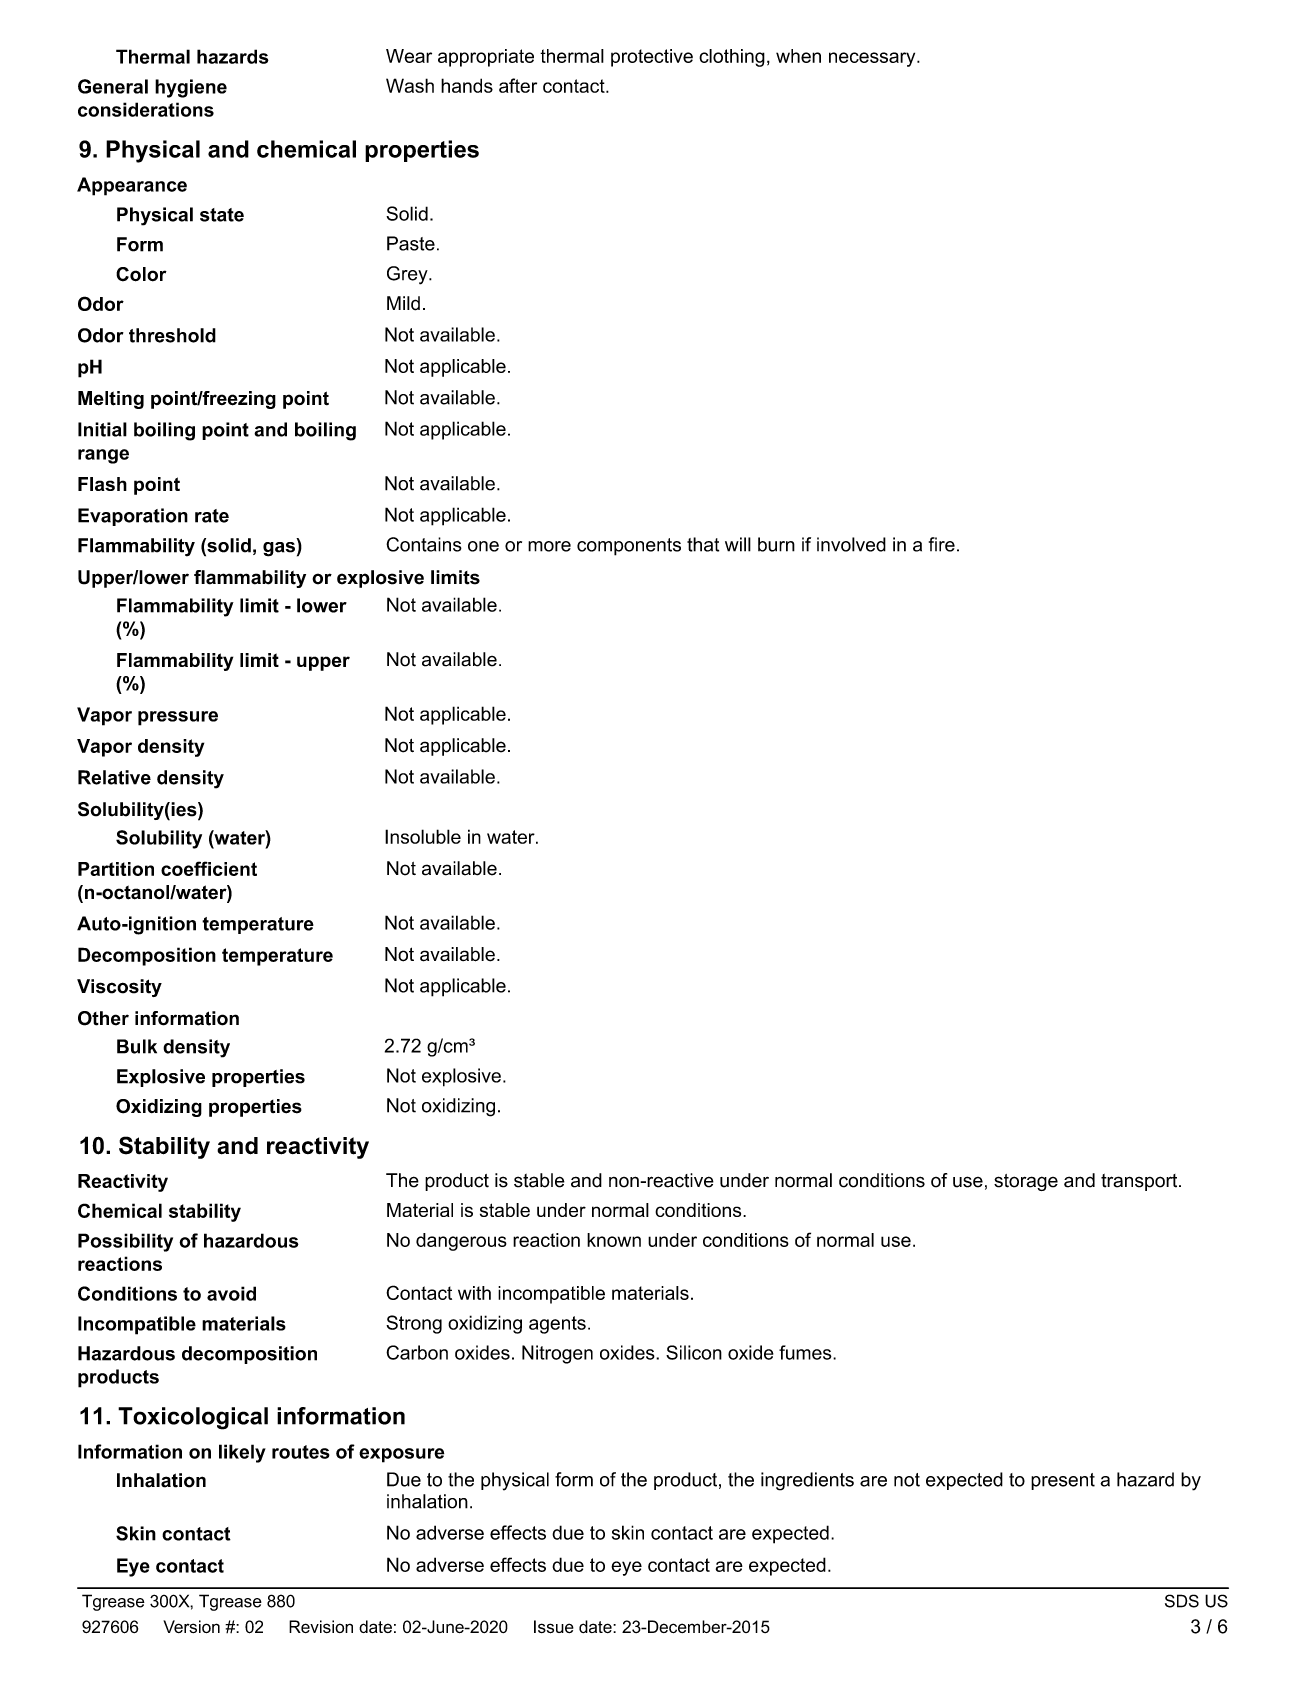 The height and width of the screenshot is (1698, 1312). I want to click on fire, so click(942, 544).
